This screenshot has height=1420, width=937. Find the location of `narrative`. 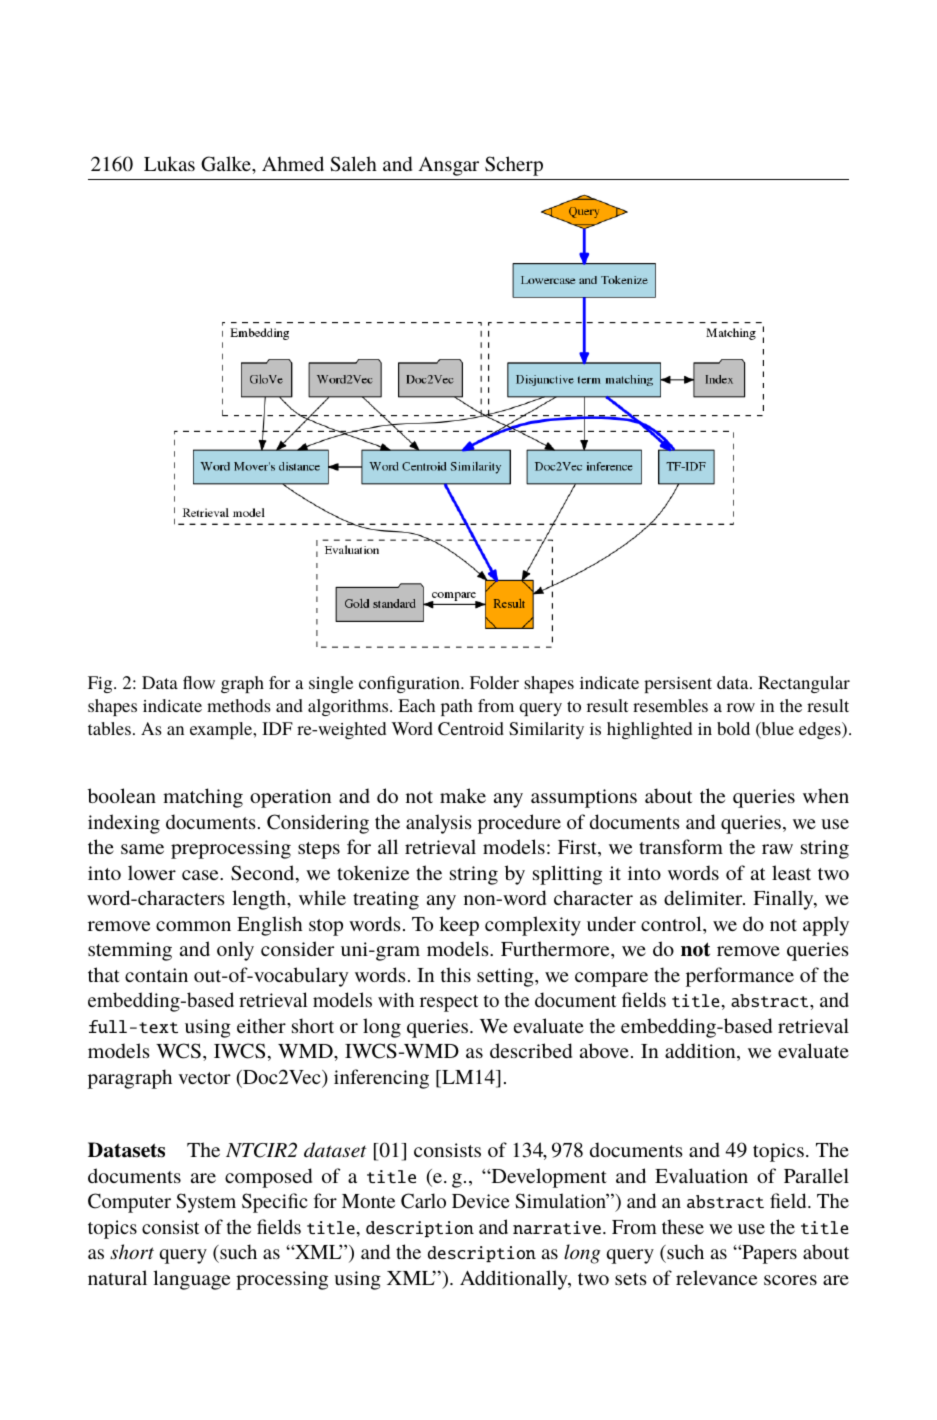

narrative is located at coordinates (557, 1227).
